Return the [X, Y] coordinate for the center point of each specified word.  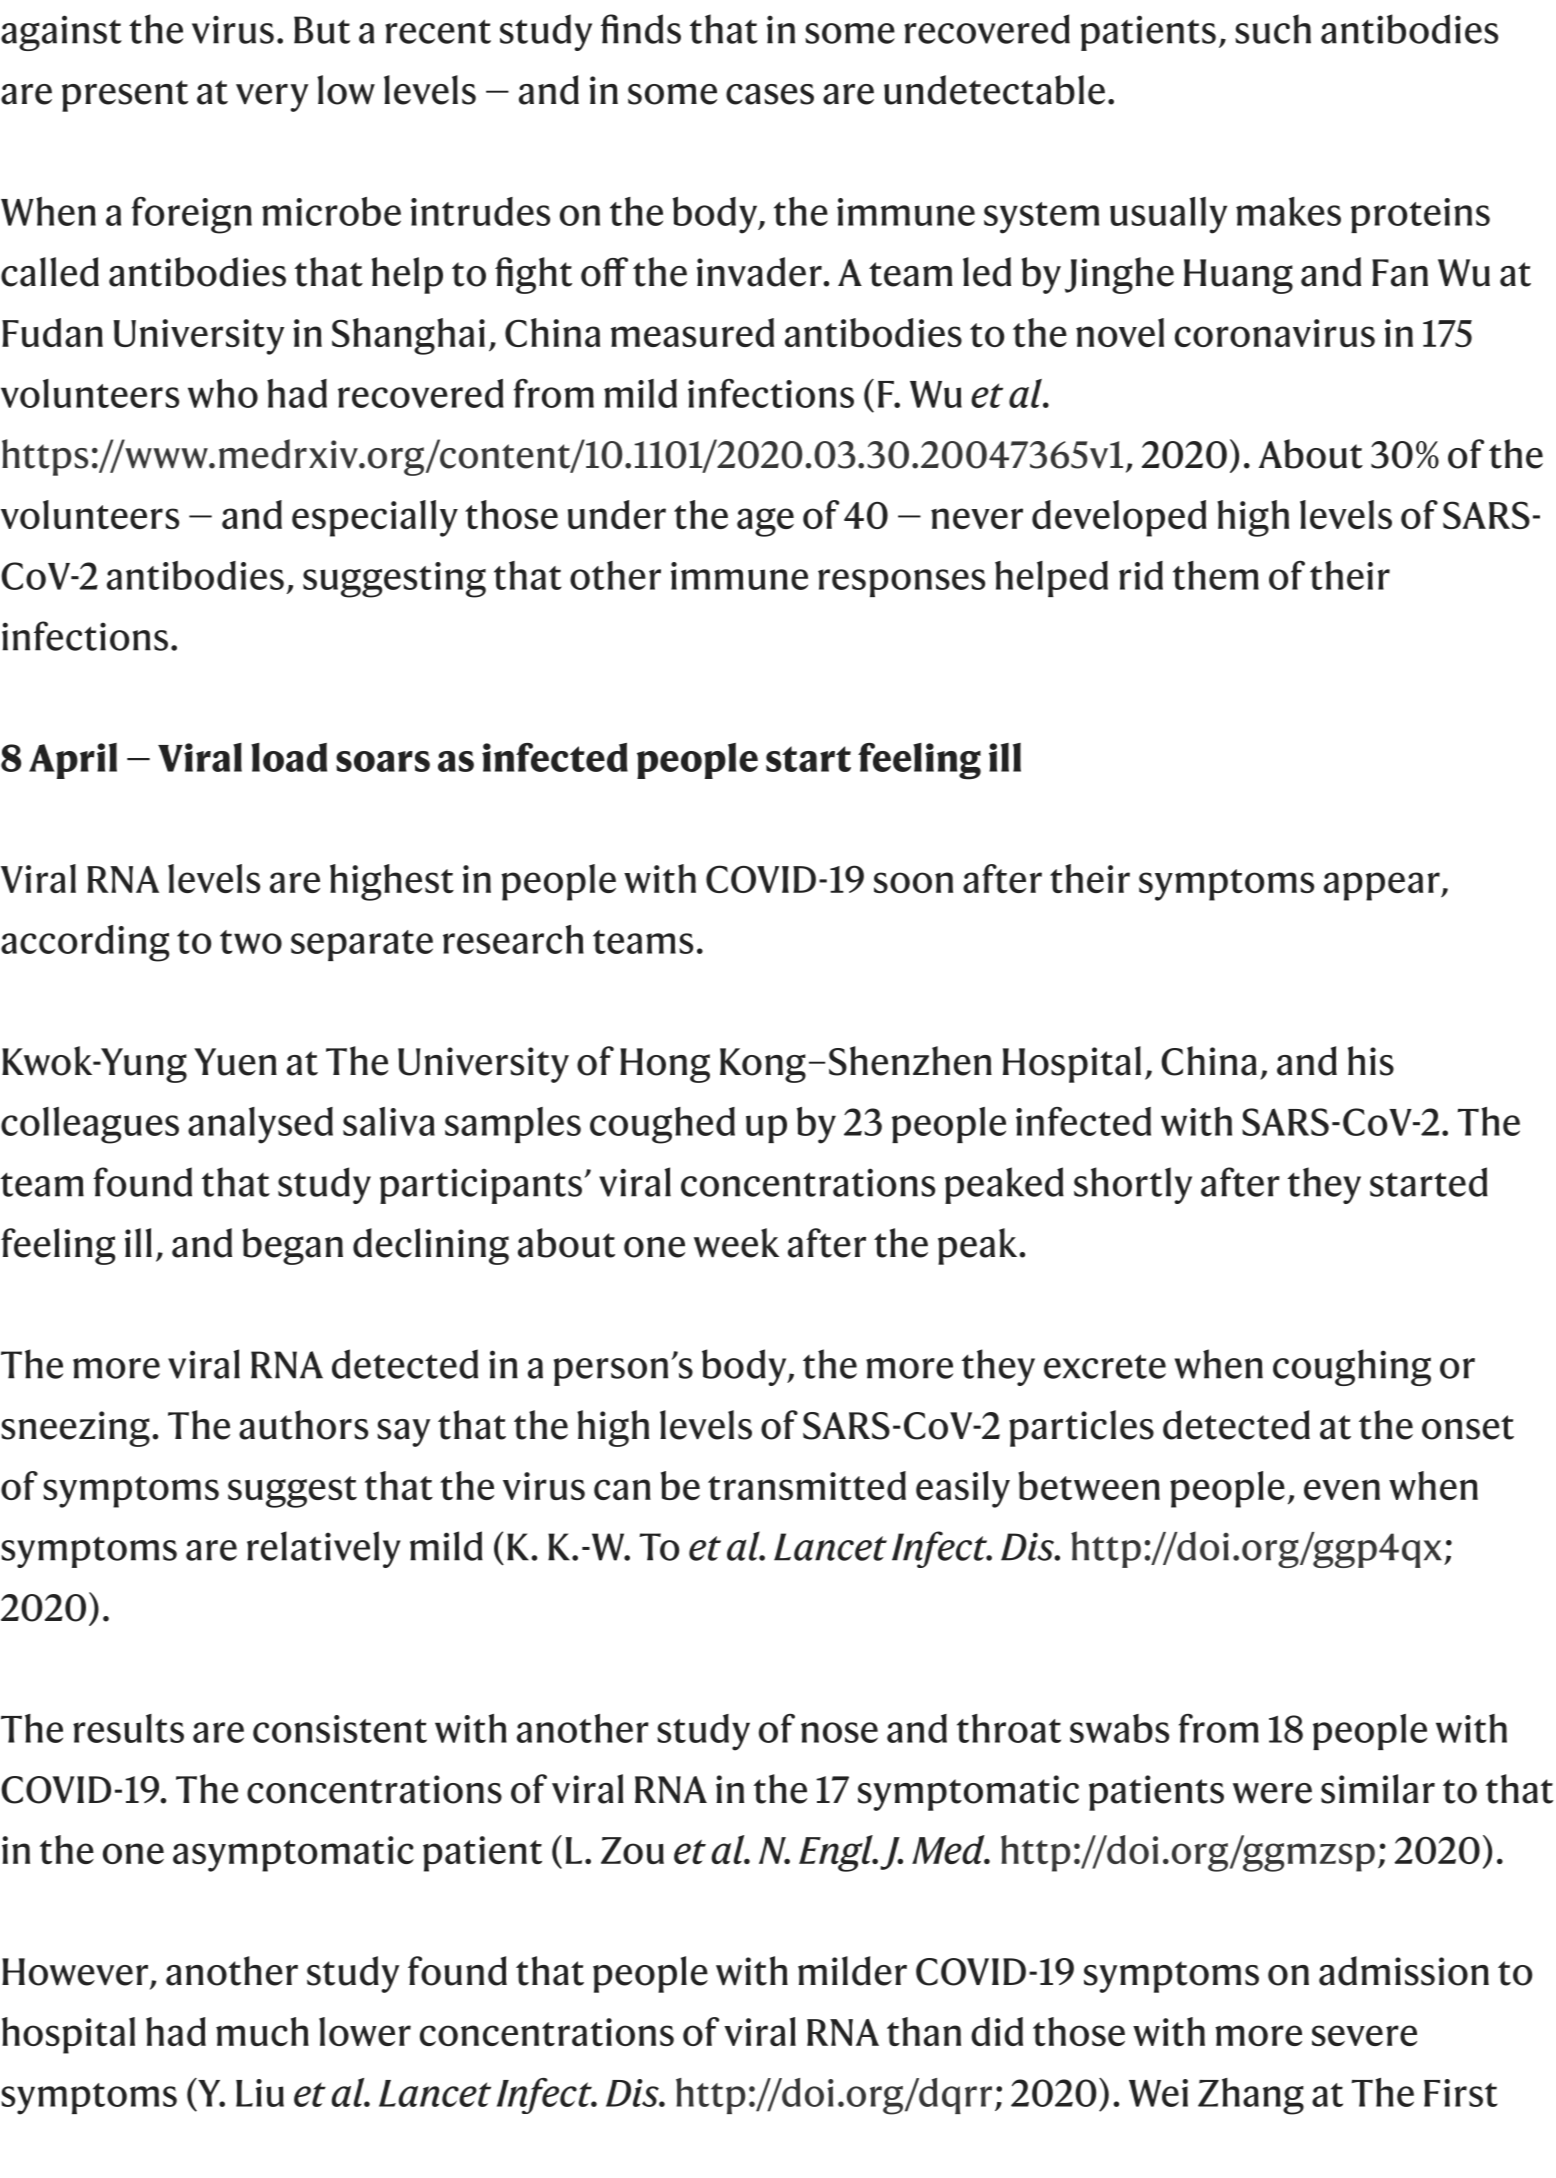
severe [1364, 2035]
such [1273, 29]
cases [770, 94]
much [262, 2031]
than [924, 2031]
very [272, 98]
